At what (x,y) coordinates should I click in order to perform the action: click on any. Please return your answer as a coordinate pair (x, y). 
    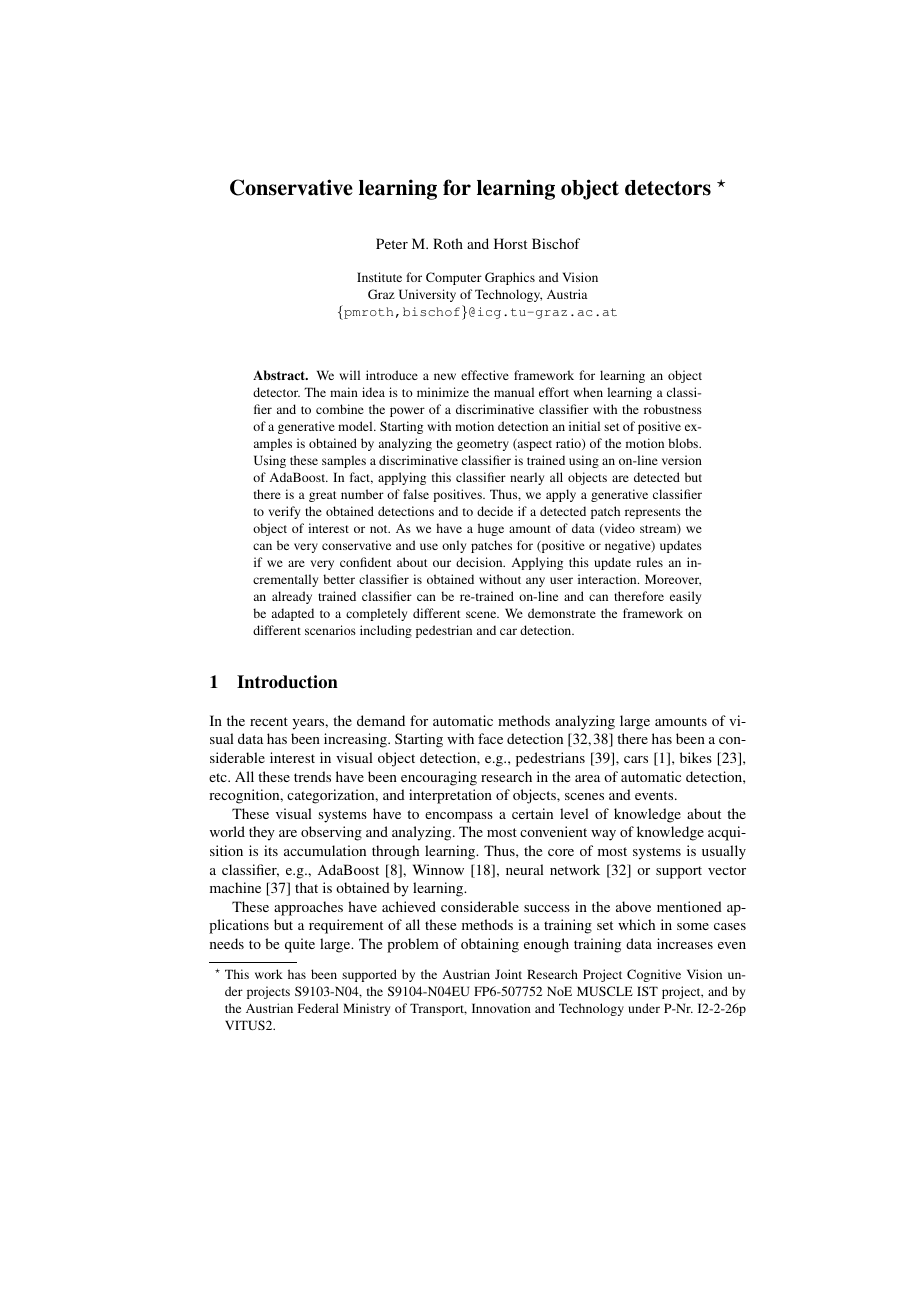
    Looking at the image, I should click on (535, 582).
